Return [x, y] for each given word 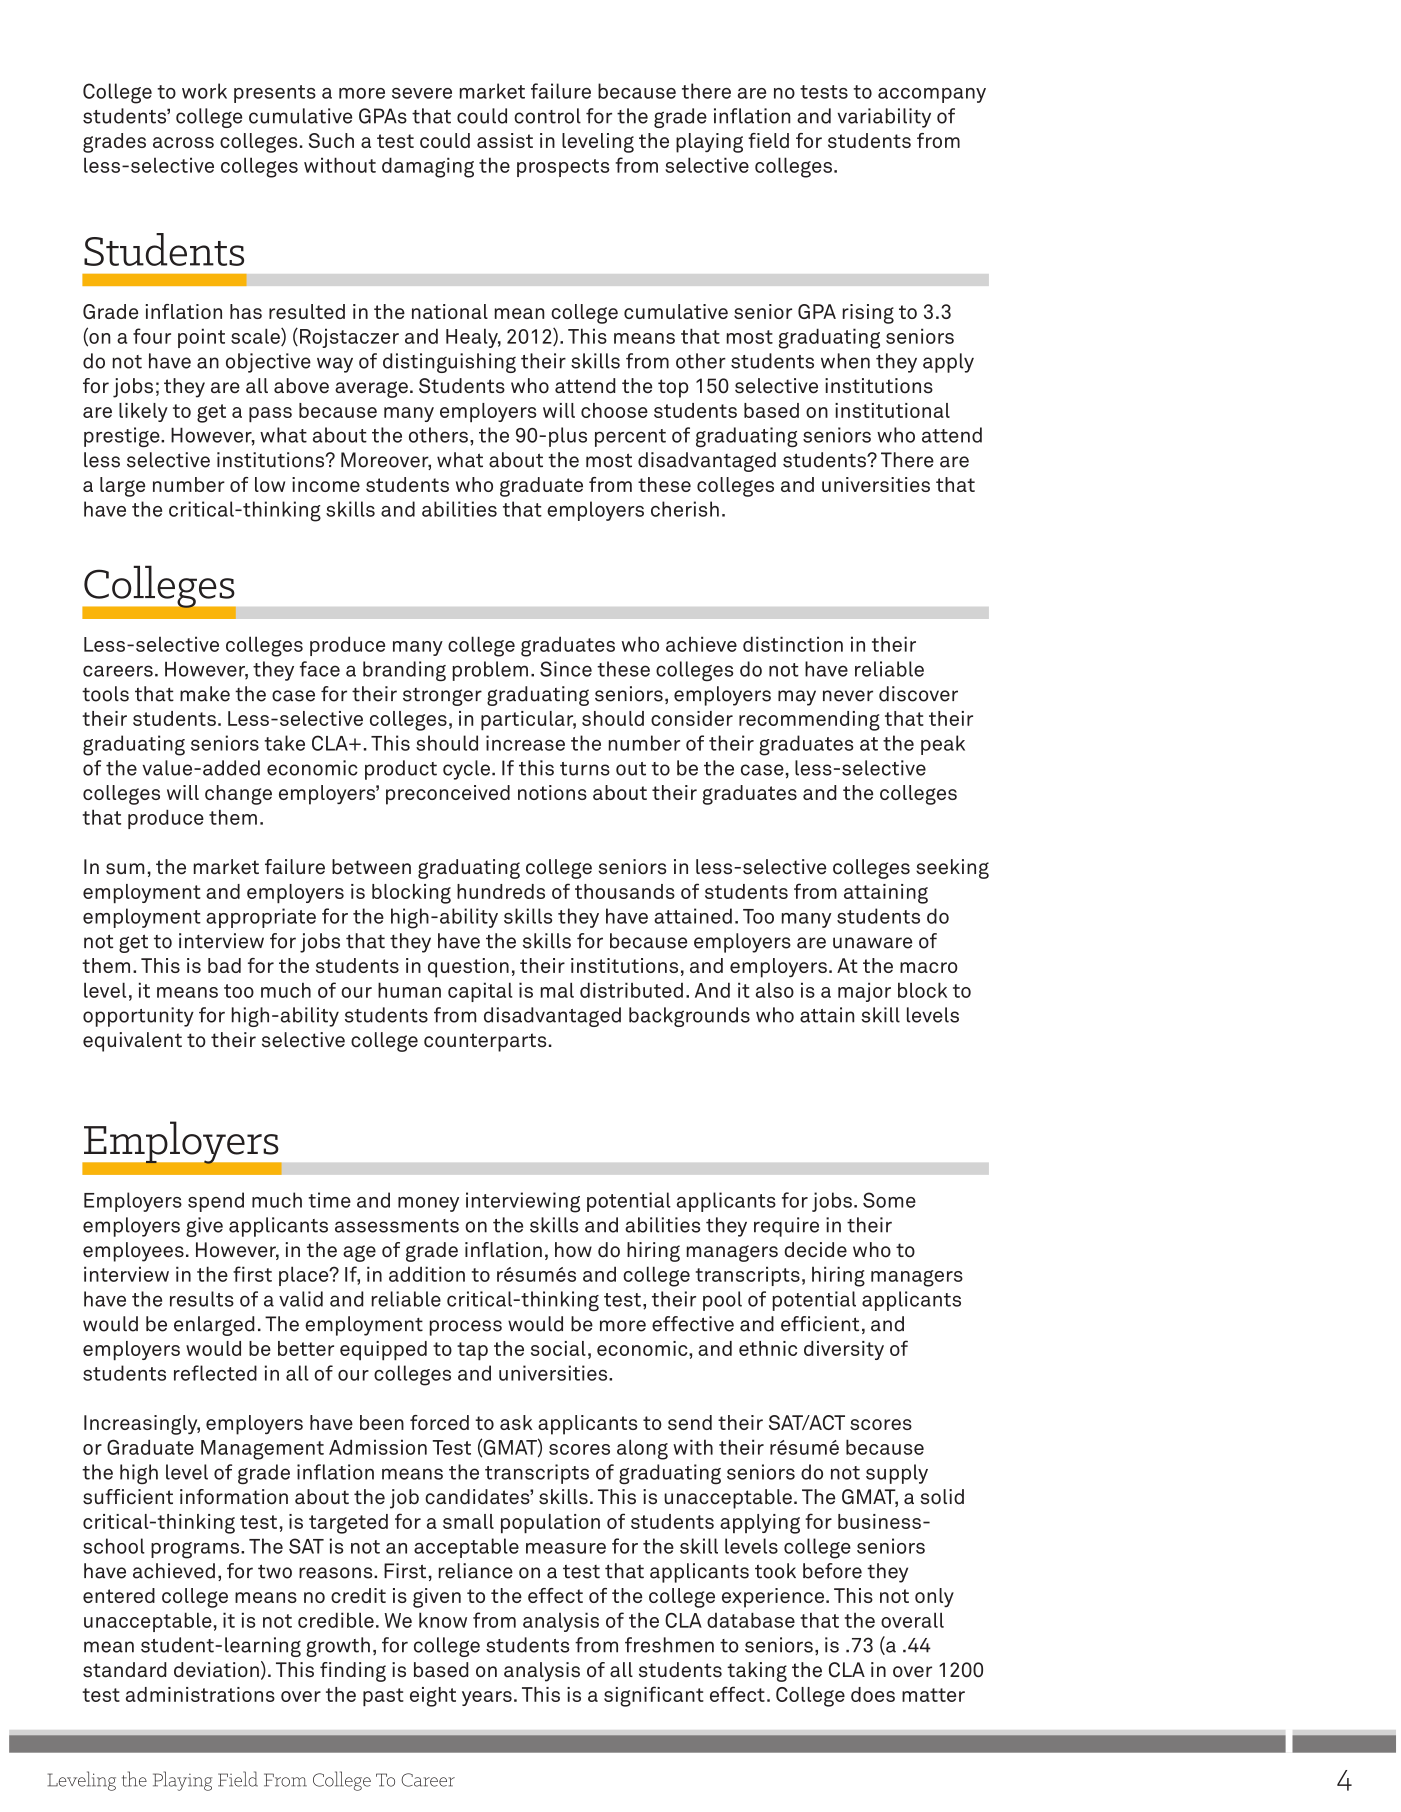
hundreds [501, 891]
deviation [216, 1670]
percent [630, 438]
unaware [872, 943]
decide [815, 1250]
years [487, 1698]
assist [505, 140]
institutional [892, 410]
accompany [932, 95]
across [183, 142]
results [202, 1299]
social [558, 1348]
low [270, 484]
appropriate [261, 918]
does [873, 1694]
